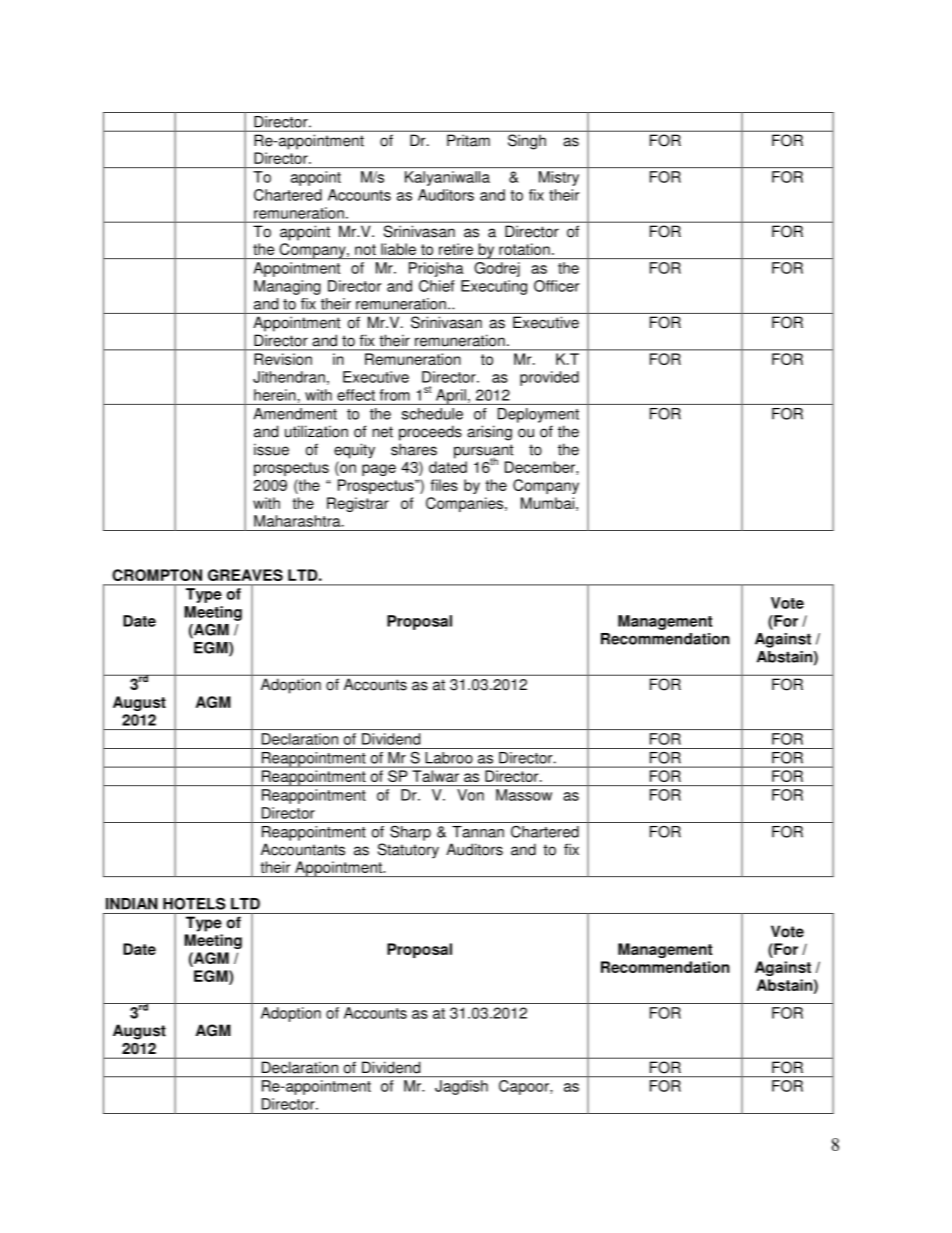 This image has height=1233, width=952. What do you see at coordinates (287, 287) in the image?
I see `Managing` at bounding box center [287, 287].
